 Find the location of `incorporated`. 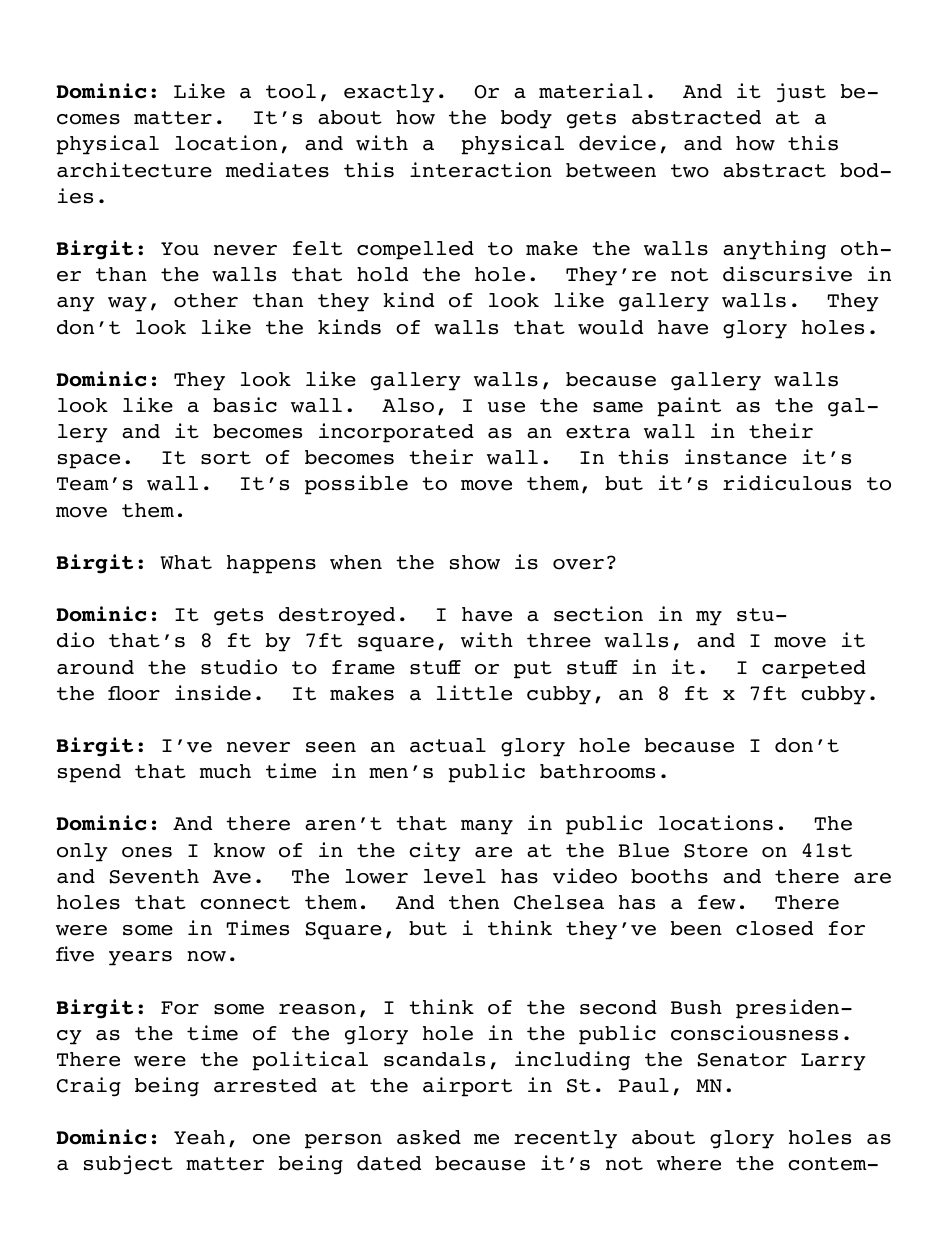

incorporated is located at coordinates (396, 433).
